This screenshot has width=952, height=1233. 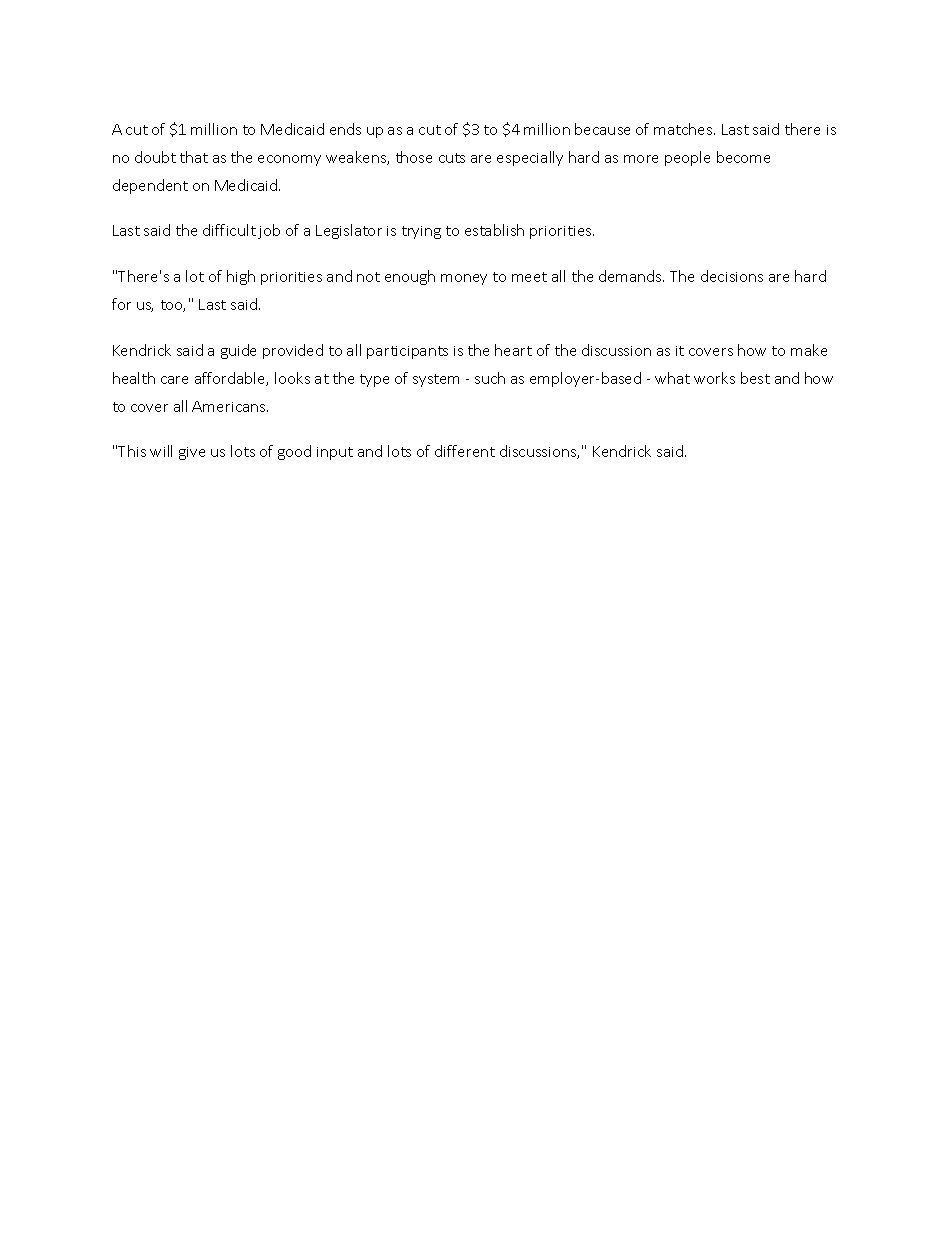 I want to click on establish, so click(x=494, y=230).
